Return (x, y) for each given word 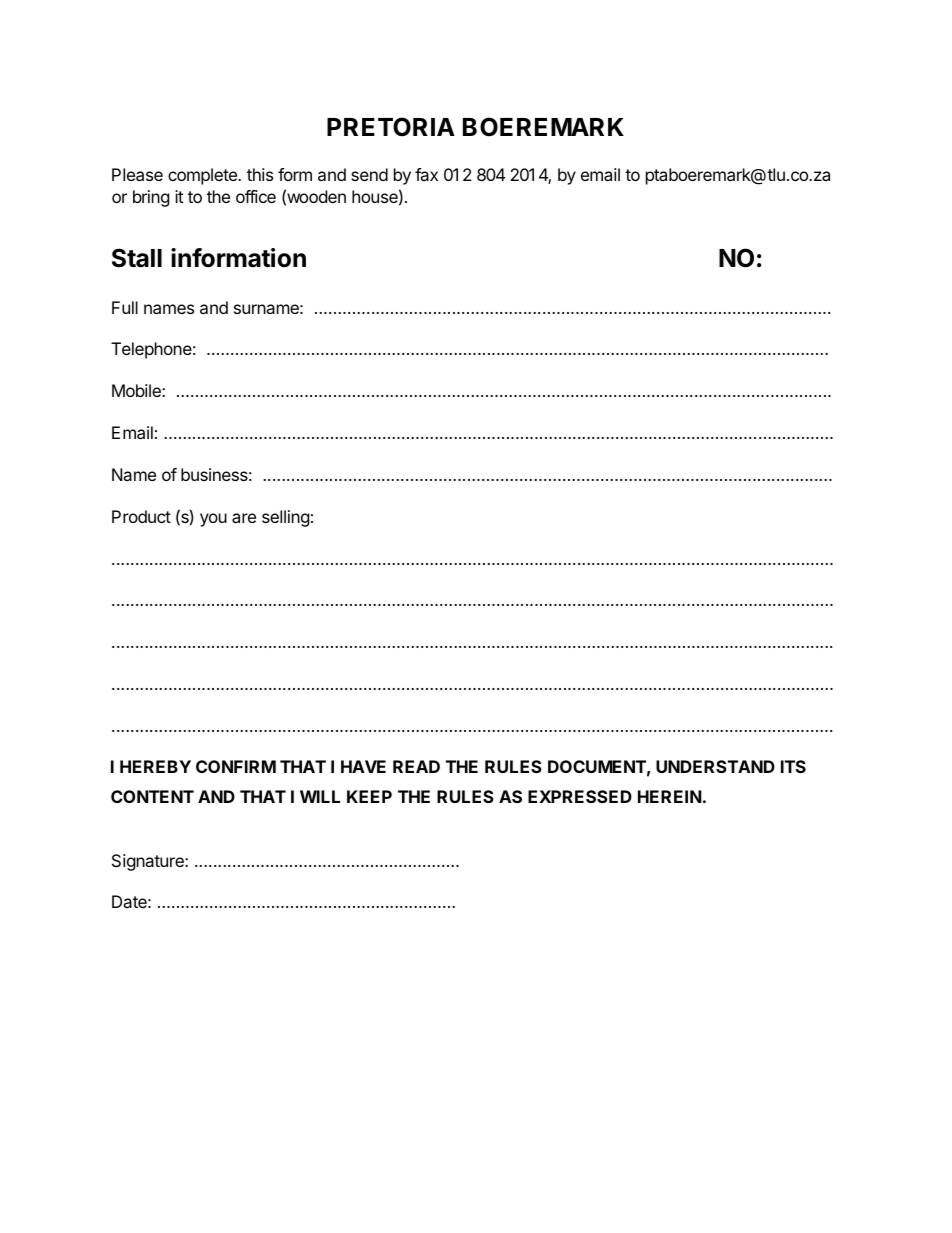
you (213, 520)
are (244, 518)
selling (286, 518)
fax (426, 174)
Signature (149, 862)
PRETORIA (391, 127)
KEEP (369, 796)
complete (203, 176)
